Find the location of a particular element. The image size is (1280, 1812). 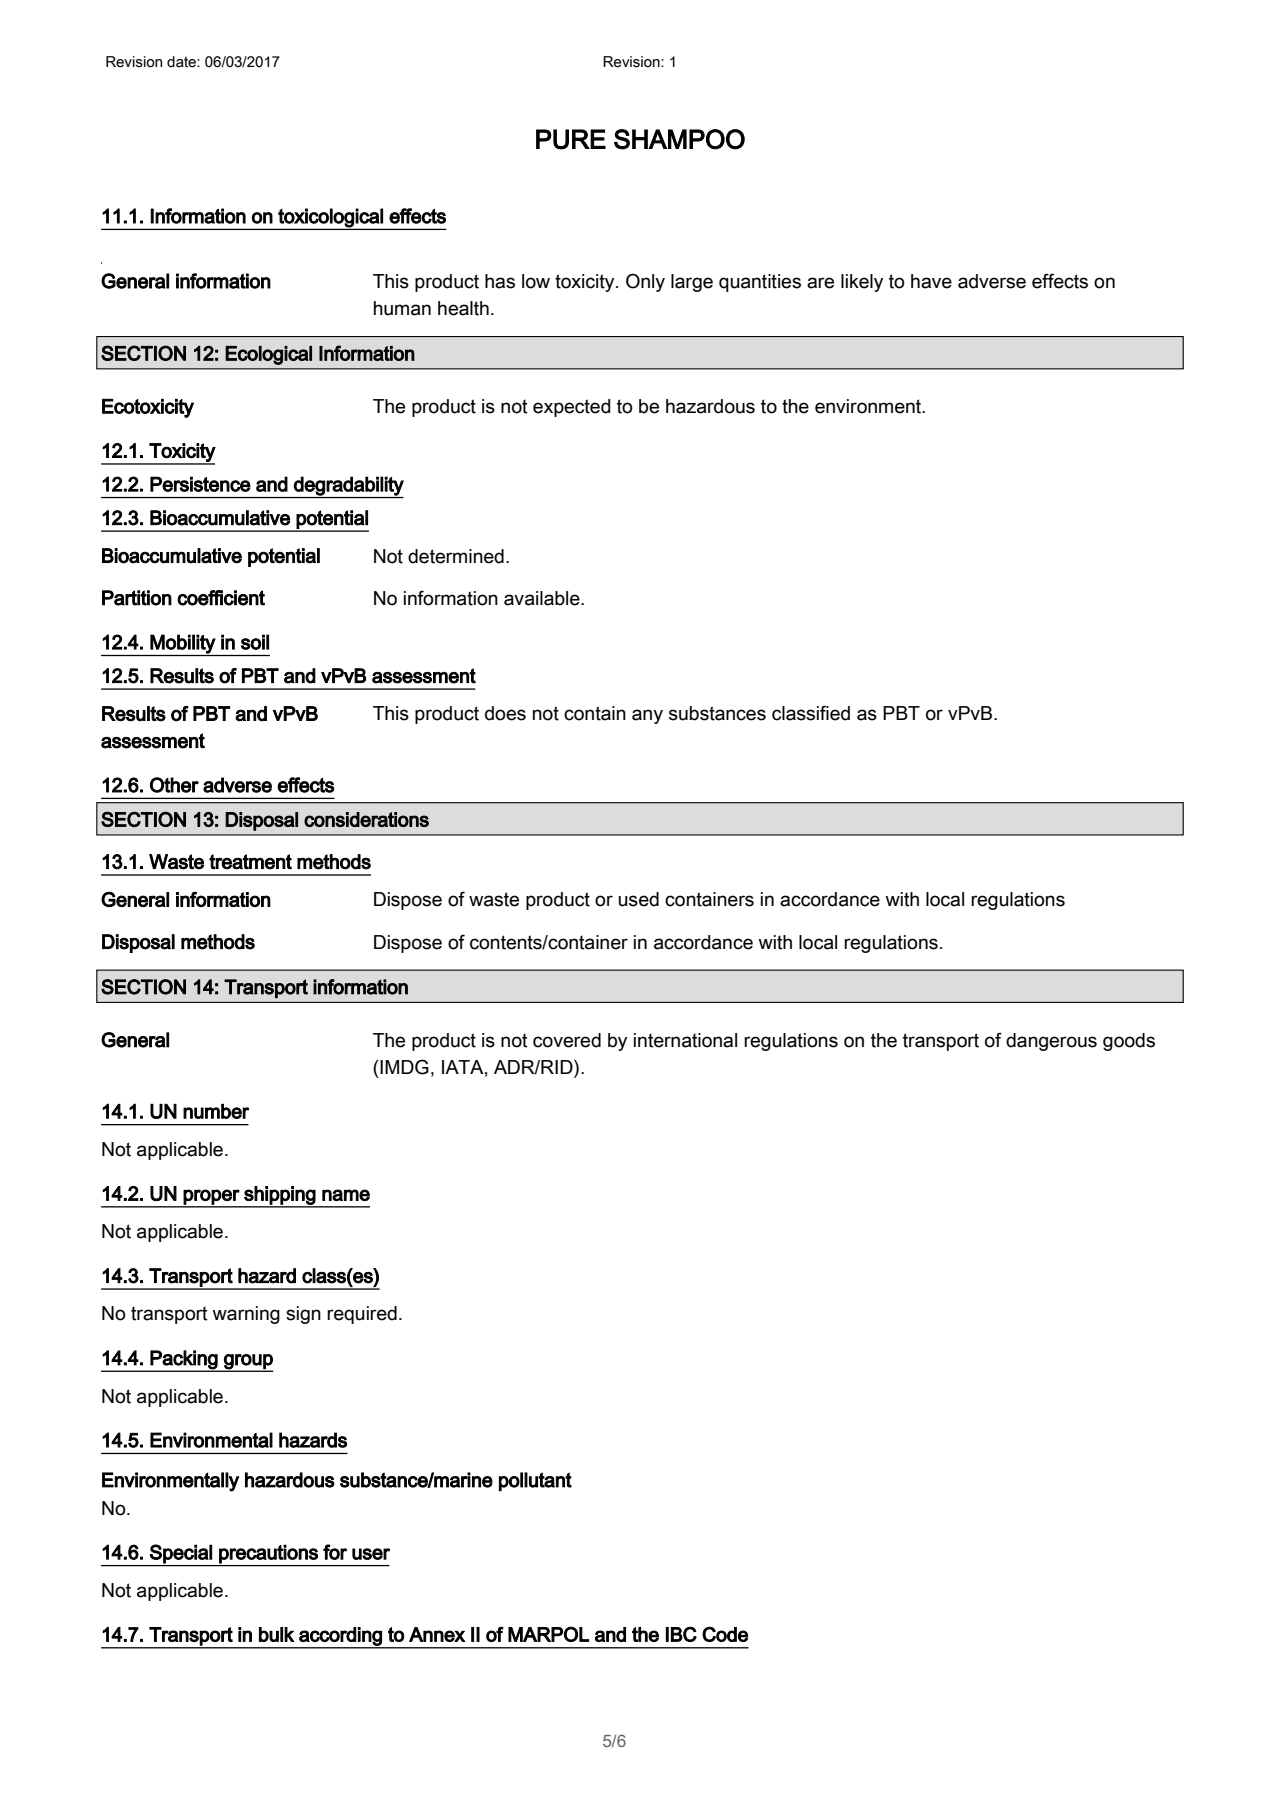

warning is located at coordinates (246, 1315).
